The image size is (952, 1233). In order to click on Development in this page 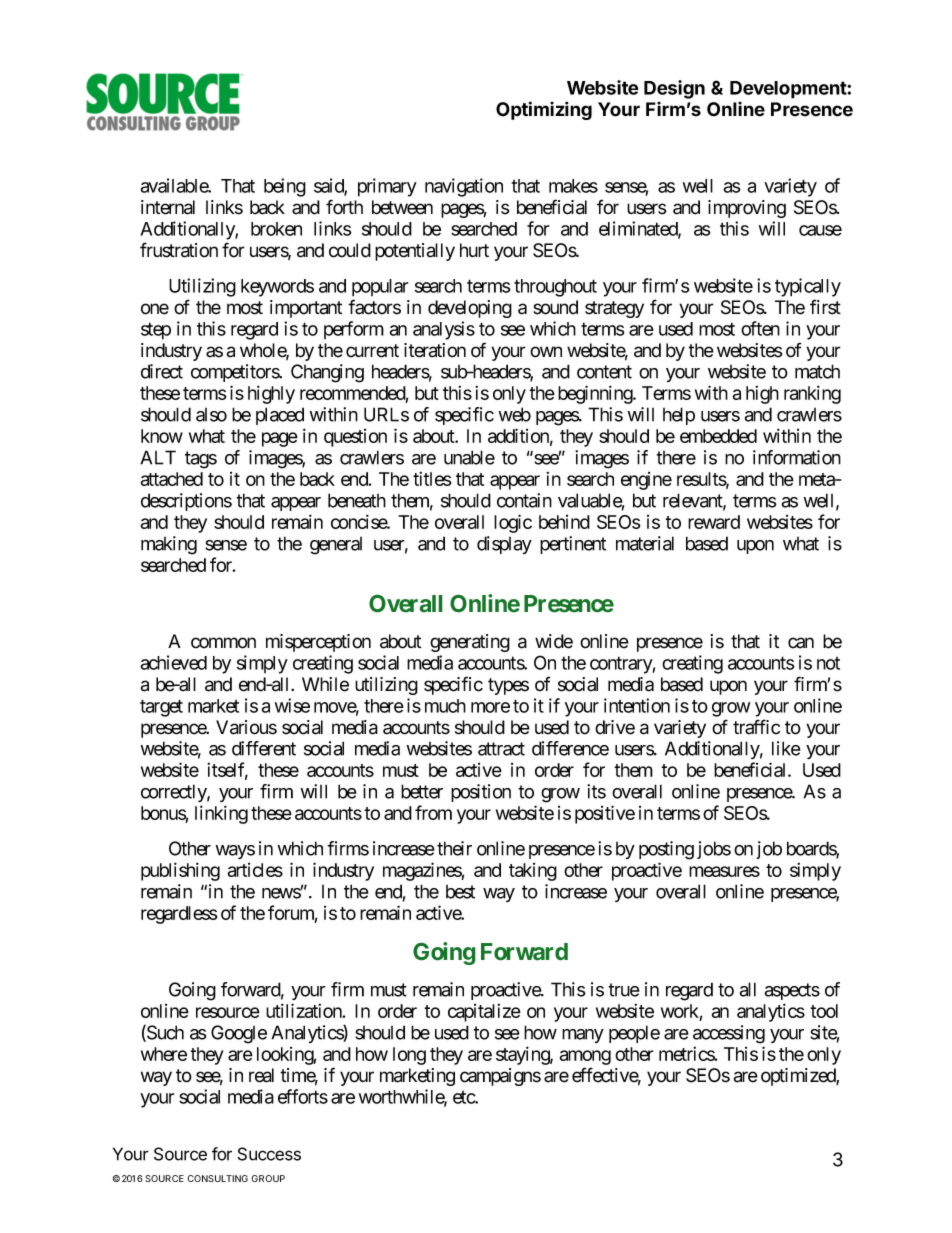, I will do `click(789, 90)`.
